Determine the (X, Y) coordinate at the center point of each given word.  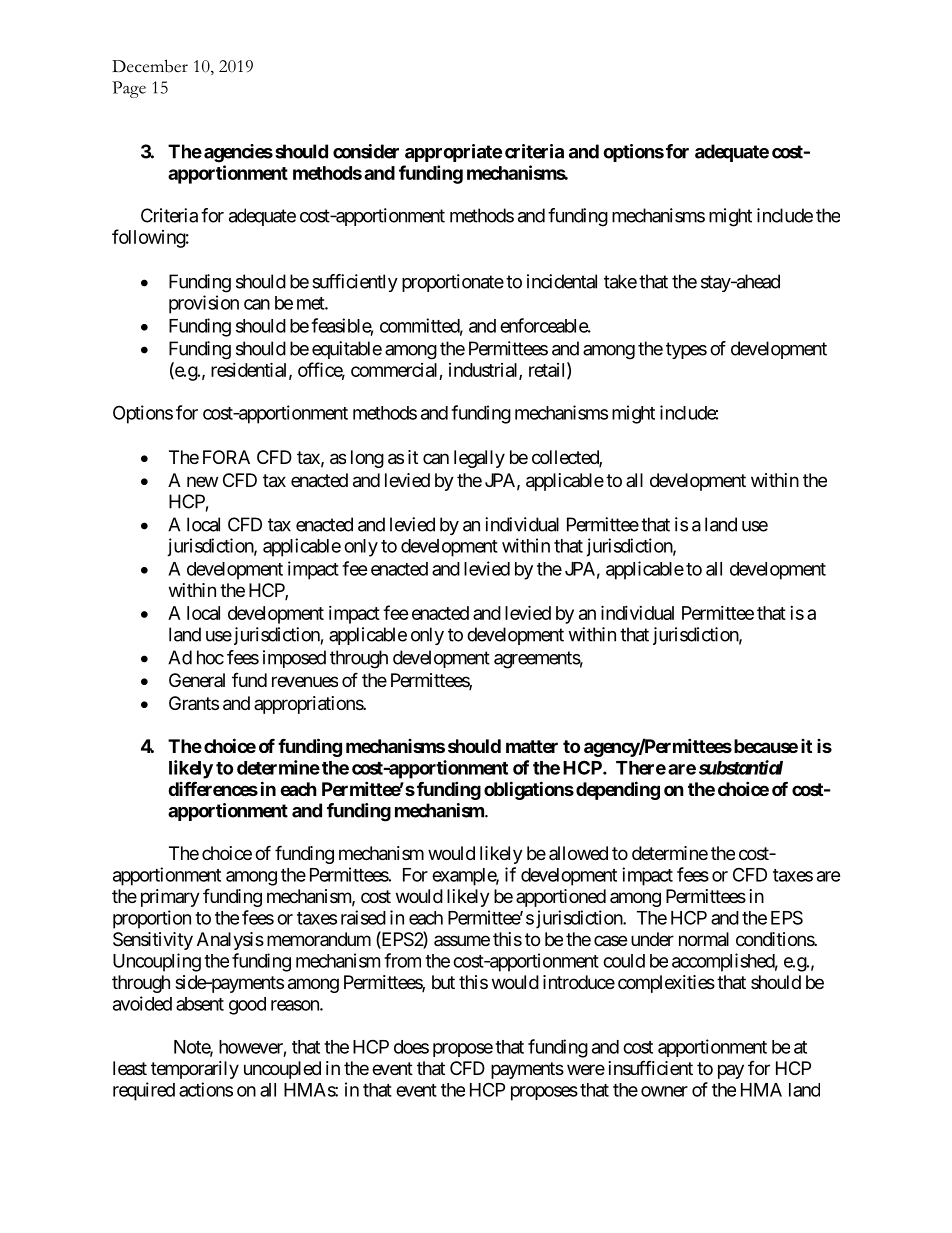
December (150, 66)
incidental (562, 281)
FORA (226, 457)
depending (618, 790)
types (686, 350)
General (197, 680)
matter (532, 746)
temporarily (195, 1070)
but (443, 982)
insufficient (651, 1067)
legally (479, 459)
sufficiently (355, 283)
